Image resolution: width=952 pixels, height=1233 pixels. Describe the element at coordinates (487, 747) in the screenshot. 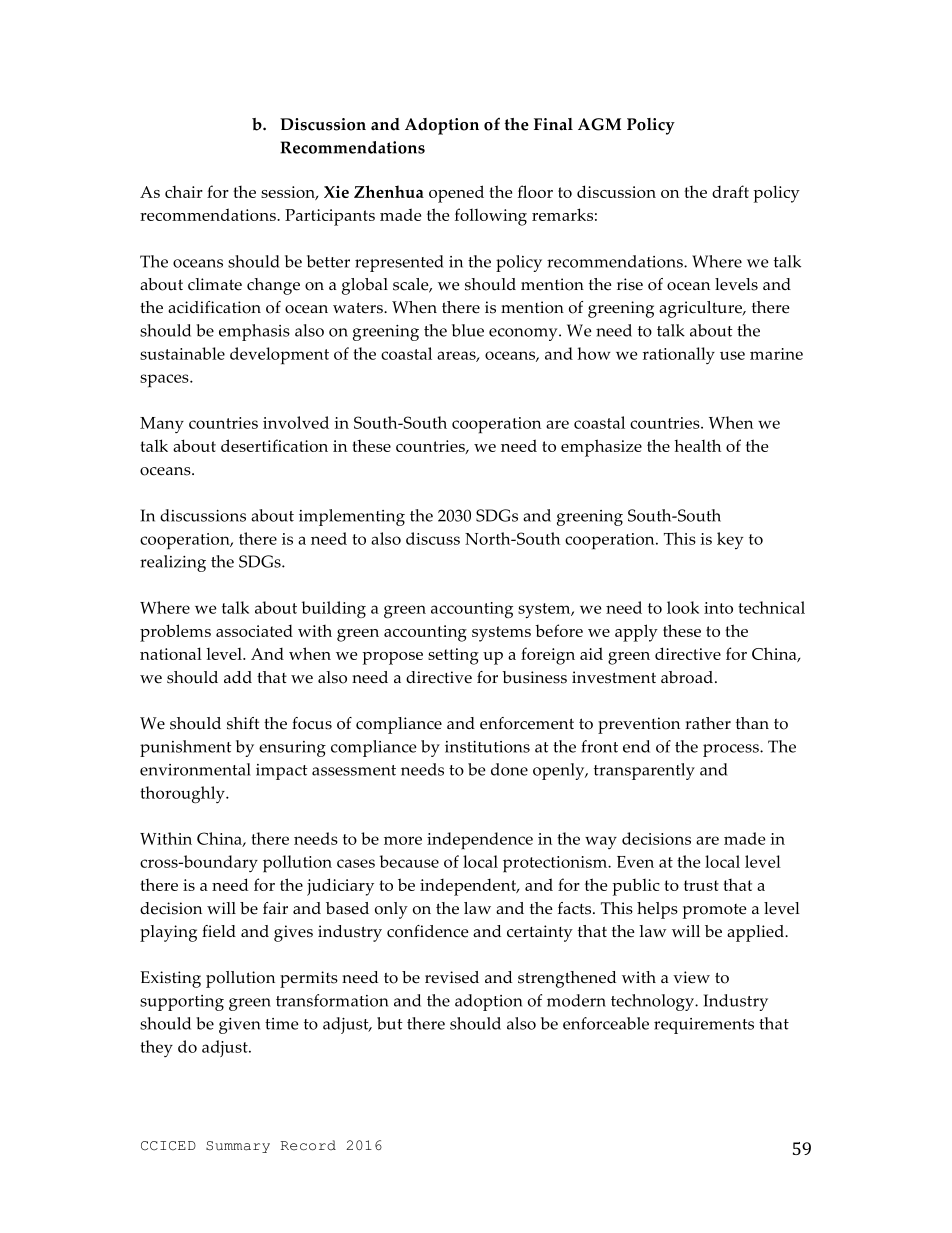

I see `institutions` at that location.
